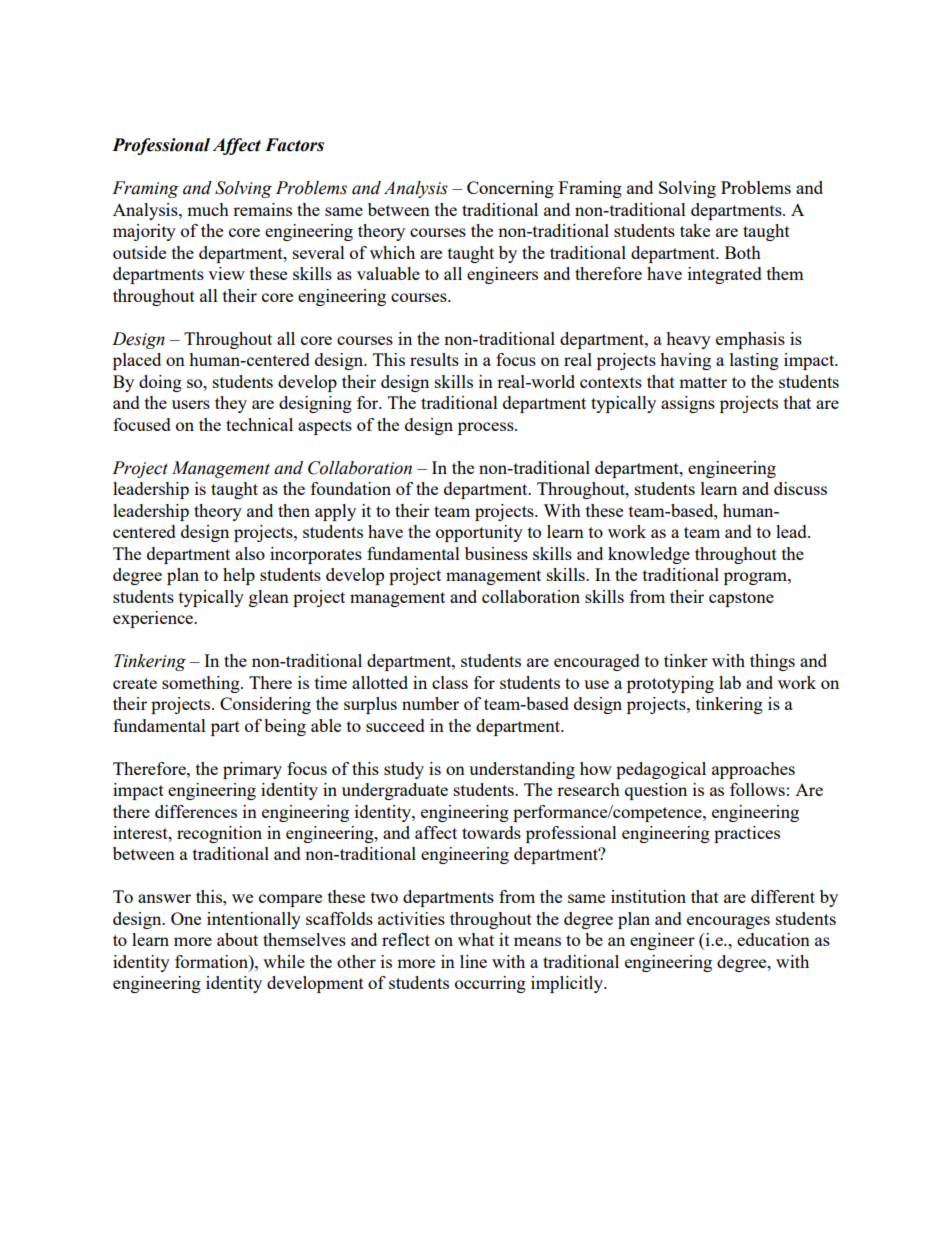 Image resolution: width=952 pixels, height=1233 pixels. I want to click on technical, so click(259, 424).
